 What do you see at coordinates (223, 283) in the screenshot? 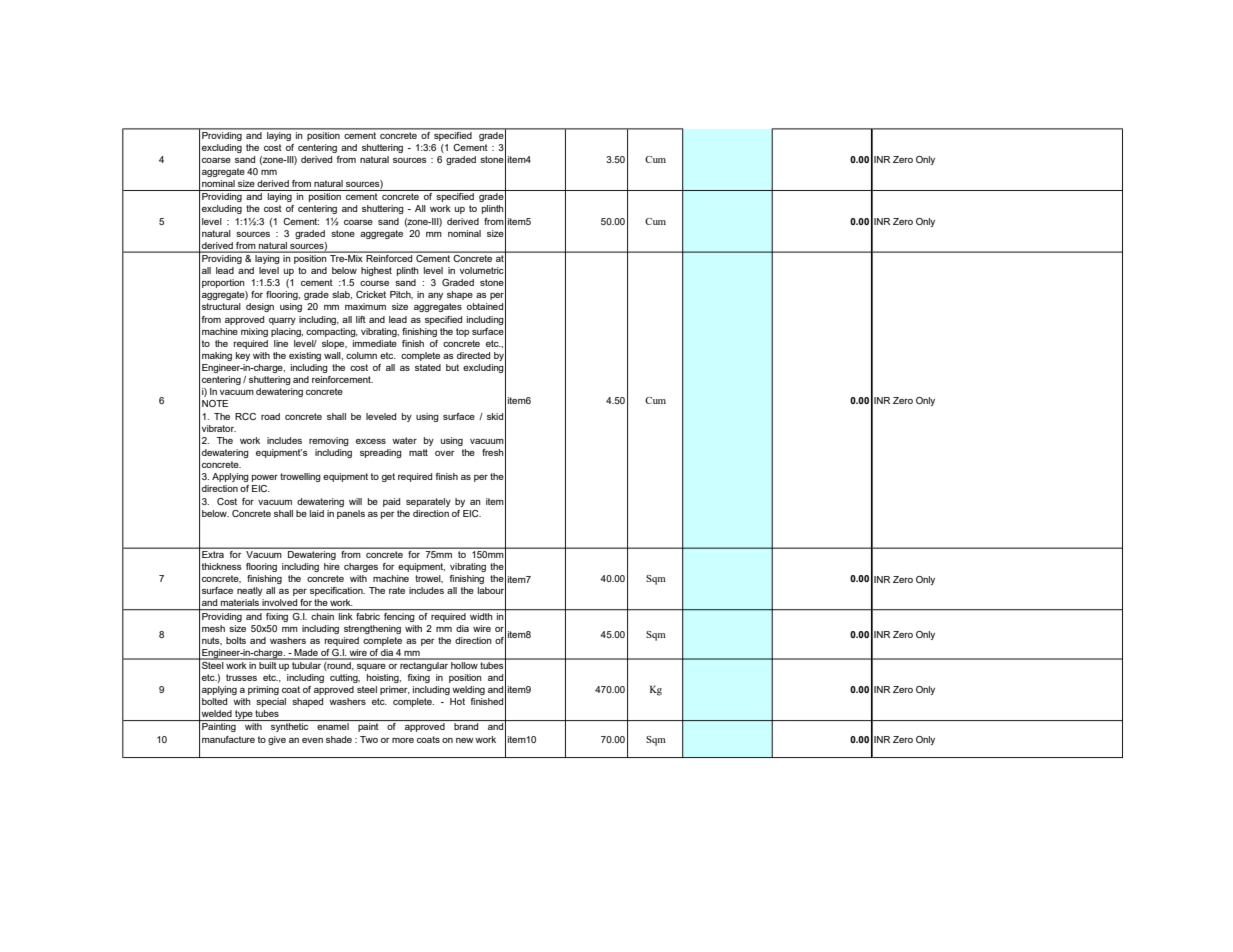
I see `proportion` at bounding box center [223, 283].
